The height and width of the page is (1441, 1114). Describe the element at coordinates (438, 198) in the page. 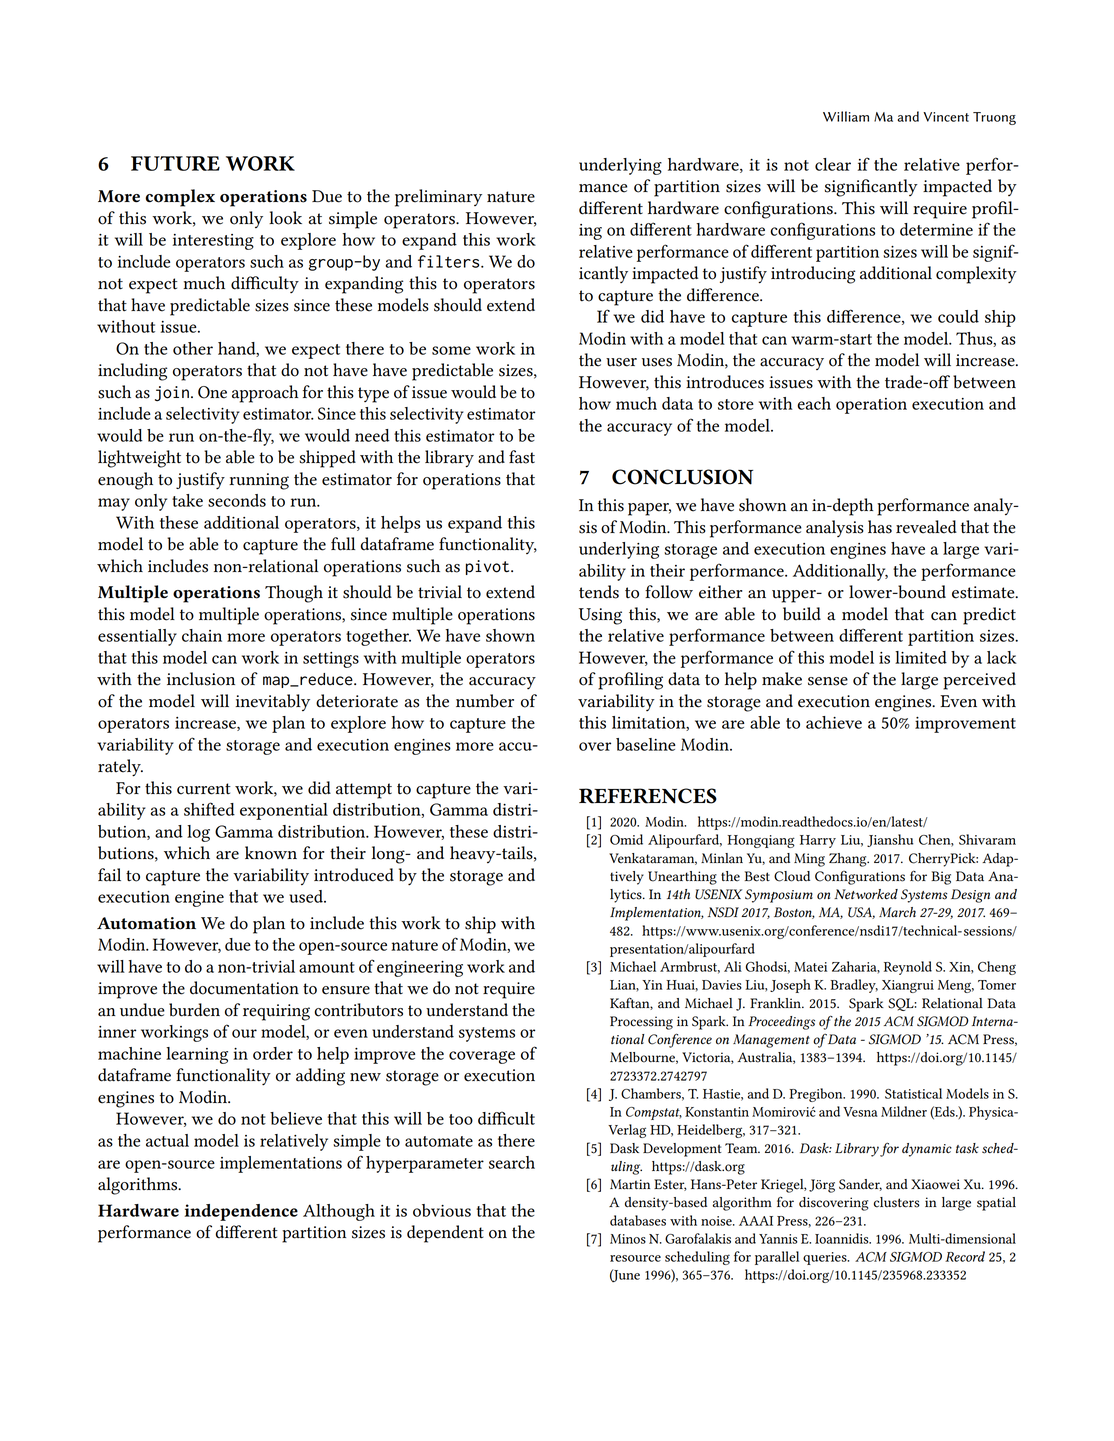

I see `preliminary` at that location.
